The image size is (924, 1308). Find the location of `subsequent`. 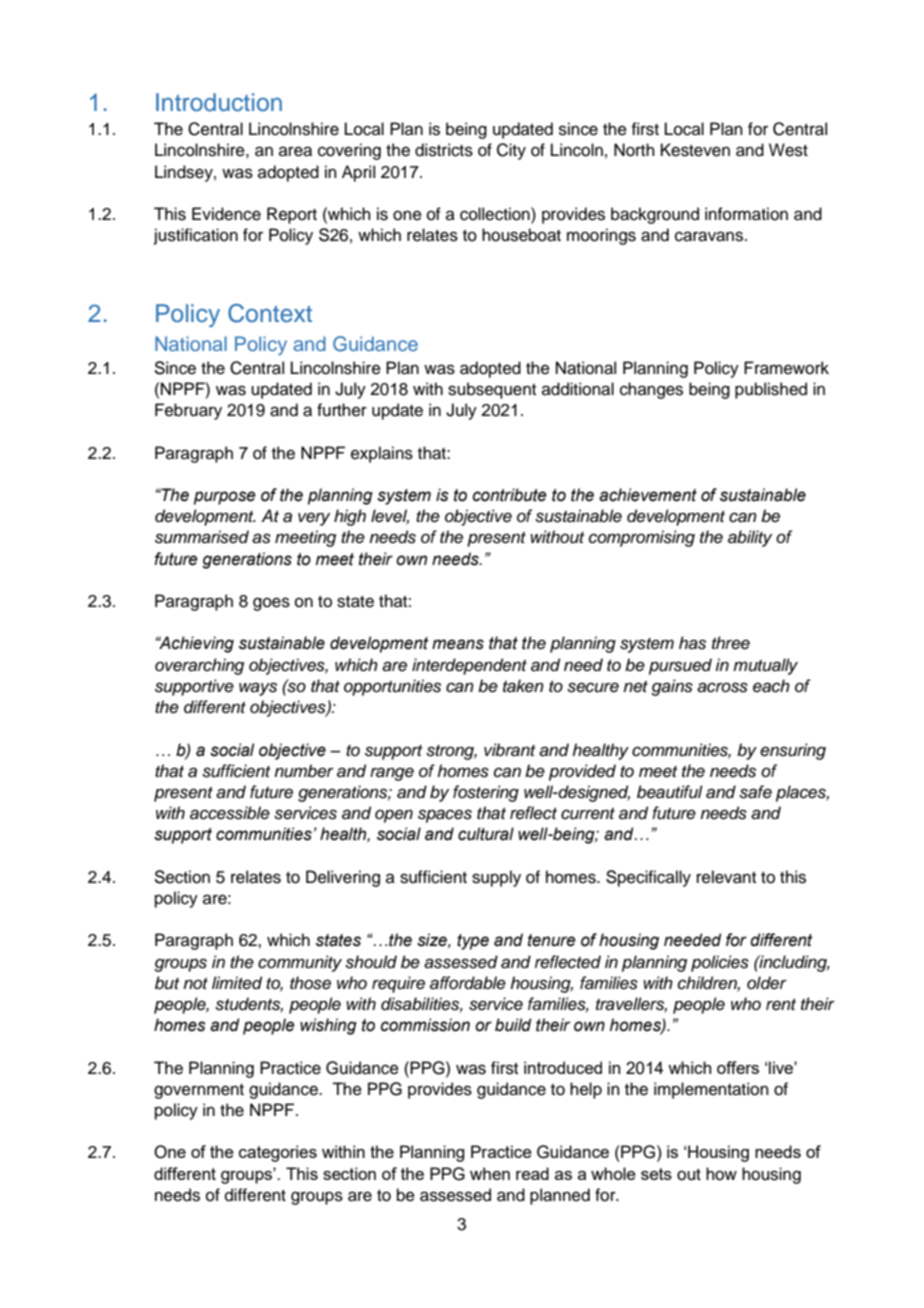

subsequent is located at coordinates (492, 390).
